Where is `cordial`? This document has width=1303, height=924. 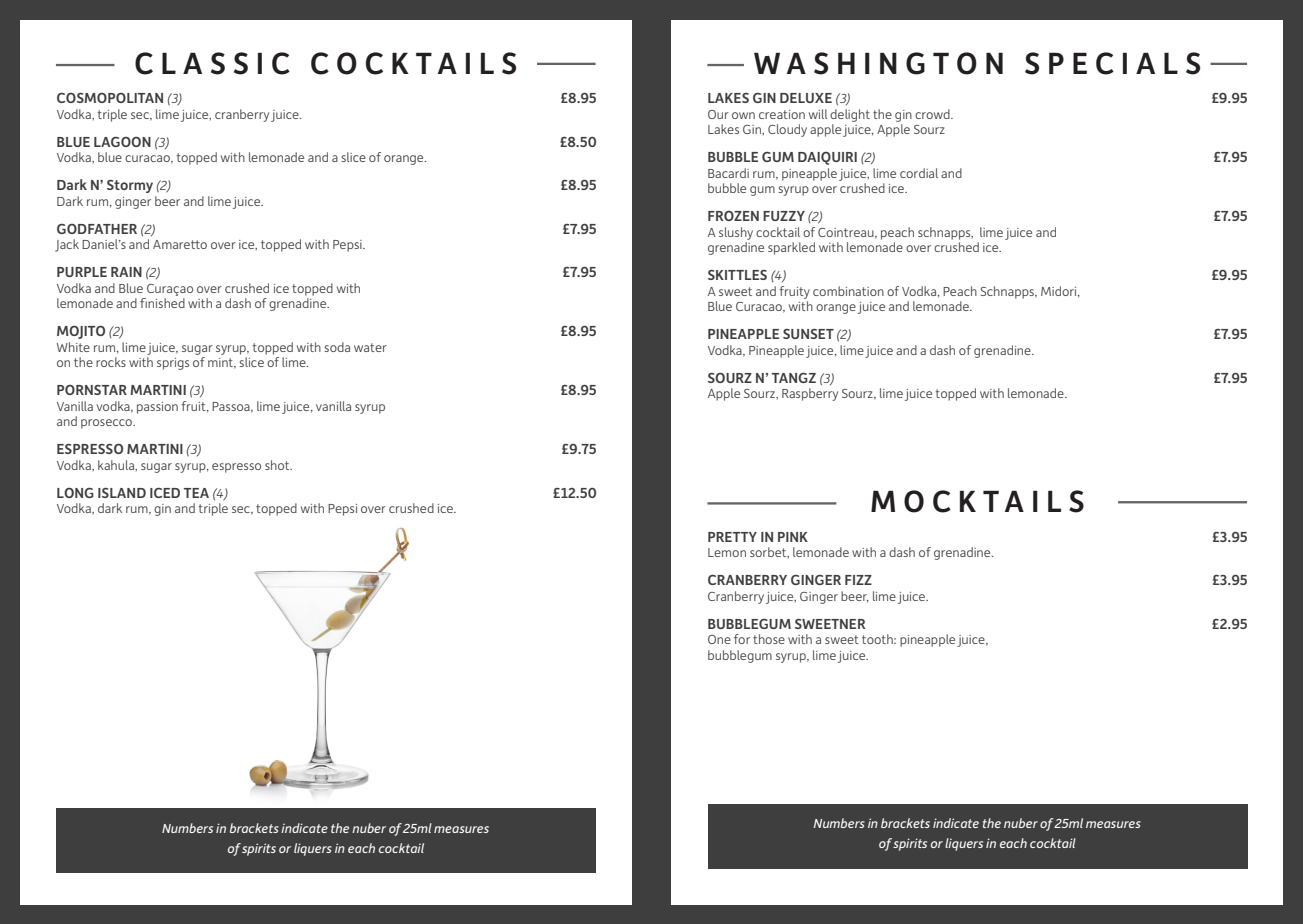
cordial is located at coordinates (919, 173).
